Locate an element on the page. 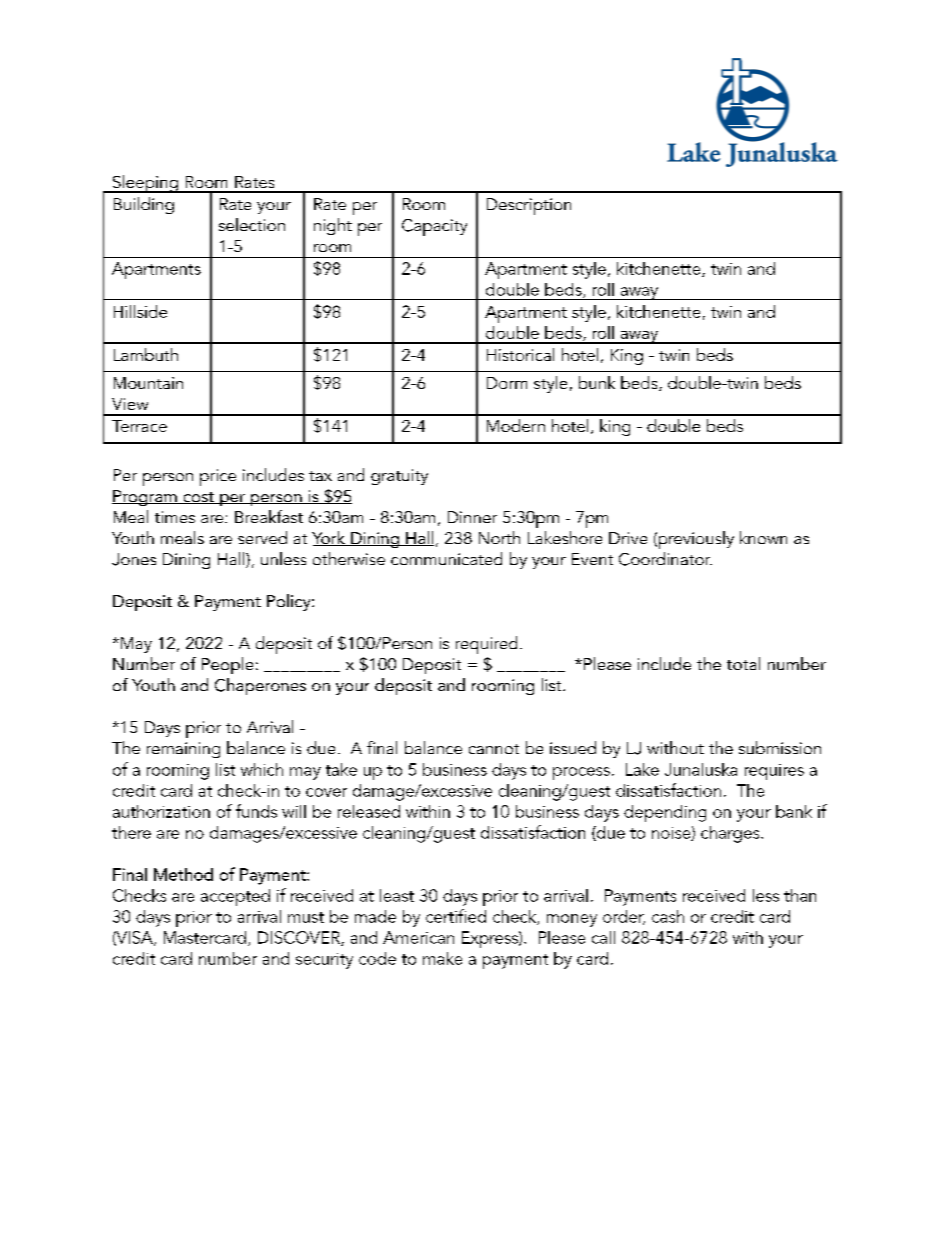  total is located at coordinates (743, 663).
